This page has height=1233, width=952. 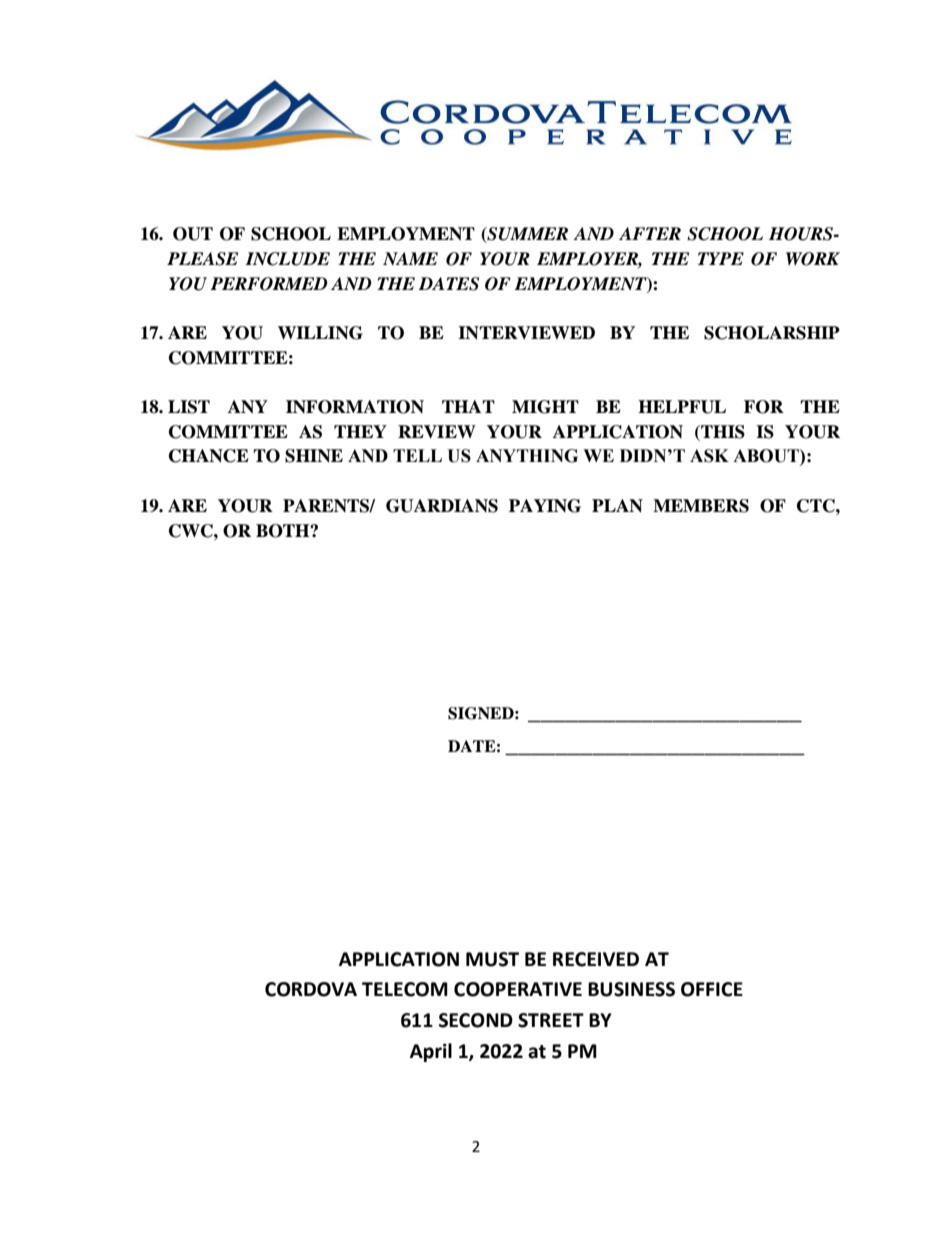 I want to click on MEMBERS, so click(x=701, y=506).
